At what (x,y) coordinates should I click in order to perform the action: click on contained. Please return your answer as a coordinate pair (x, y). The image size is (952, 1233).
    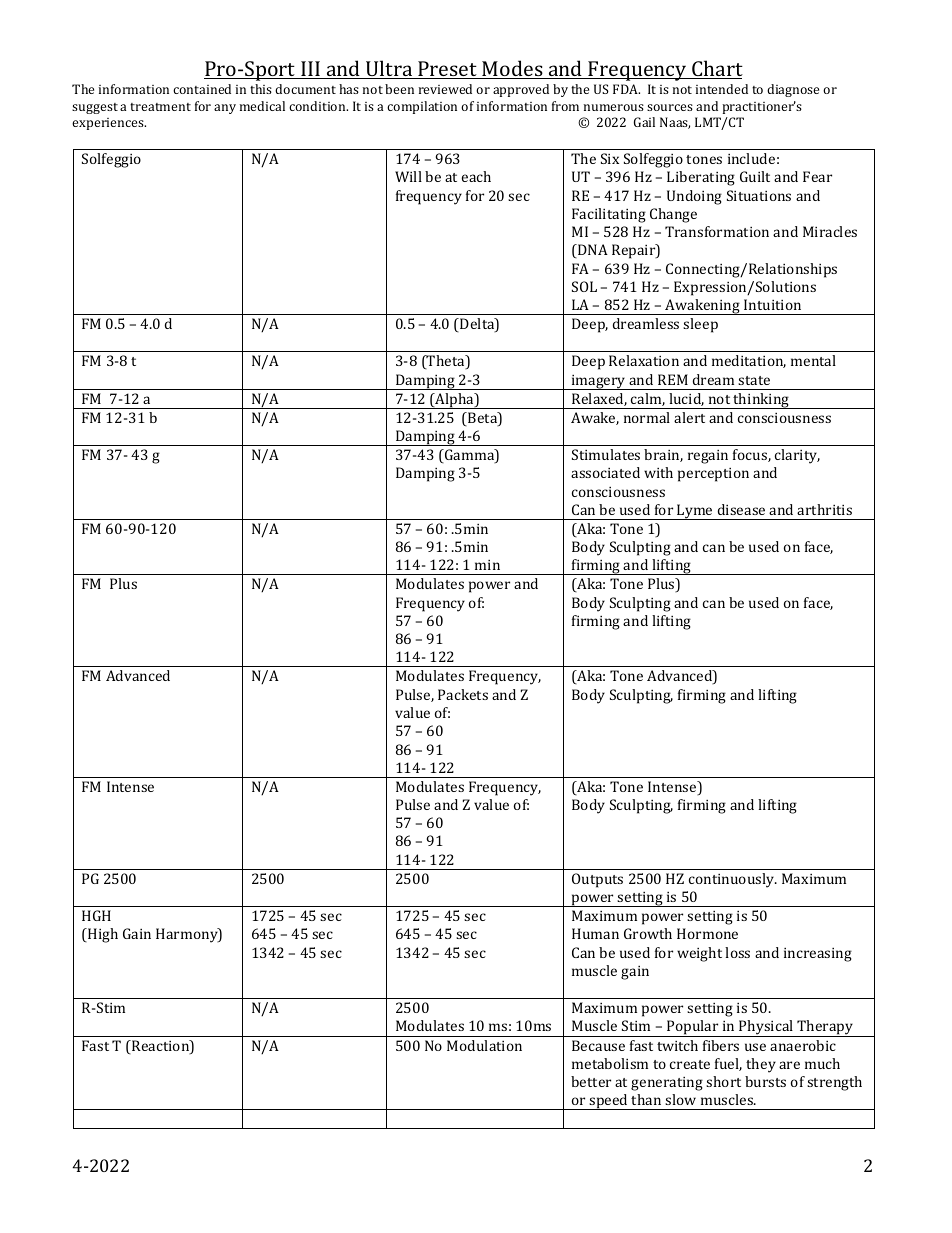
    Looking at the image, I should click on (202, 89).
